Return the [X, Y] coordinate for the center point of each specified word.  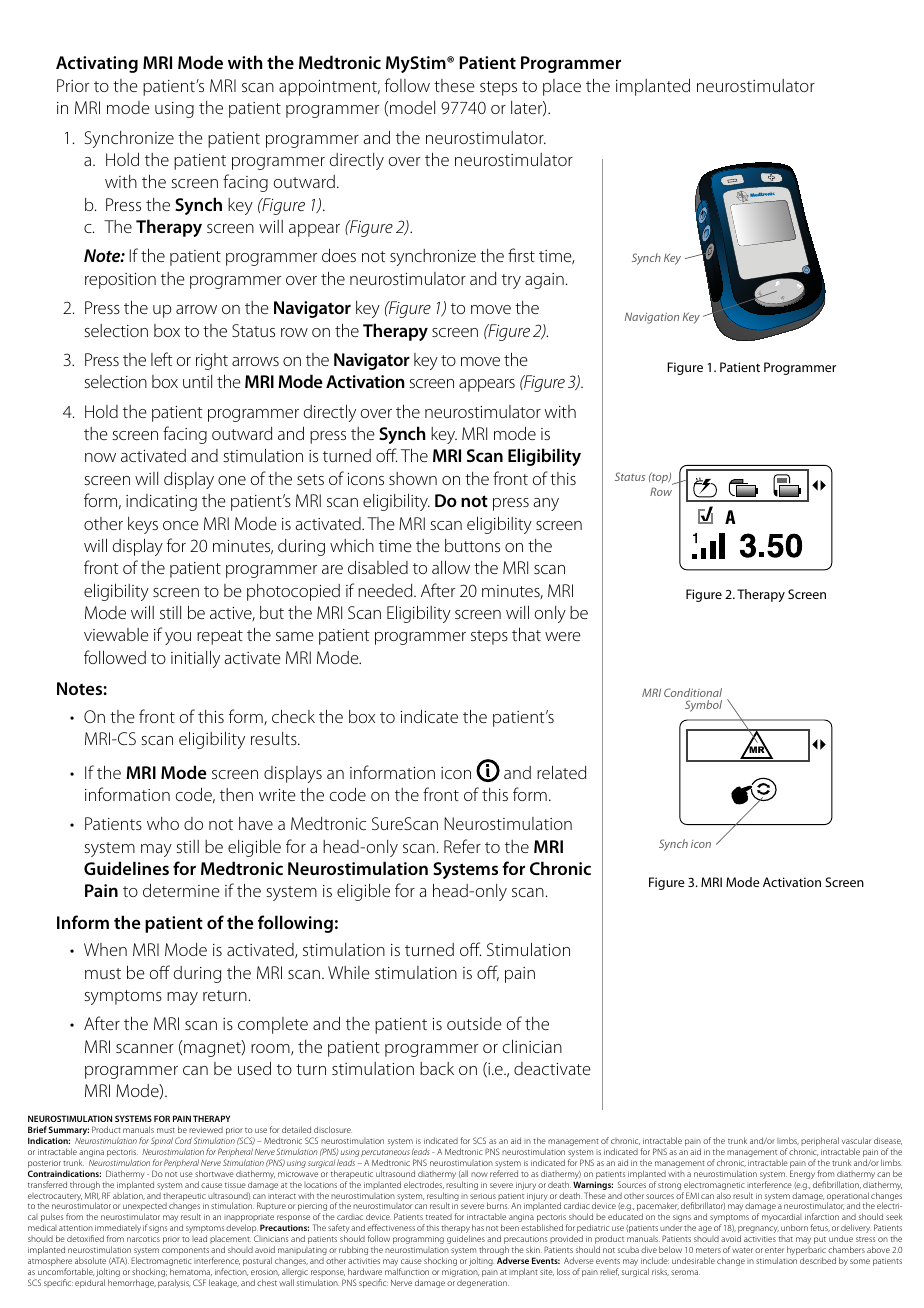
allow [451, 567]
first [521, 255]
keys [143, 525]
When [105, 949]
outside [474, 1023]
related [561, 772]
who [163, 823]
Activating [97, 64]
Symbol [703, 706]
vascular [856, 1140]
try [511, 281]
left [162, 359]
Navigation [652, 318]
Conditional [693, 692]
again [544, 281]
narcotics [143, 1239]
